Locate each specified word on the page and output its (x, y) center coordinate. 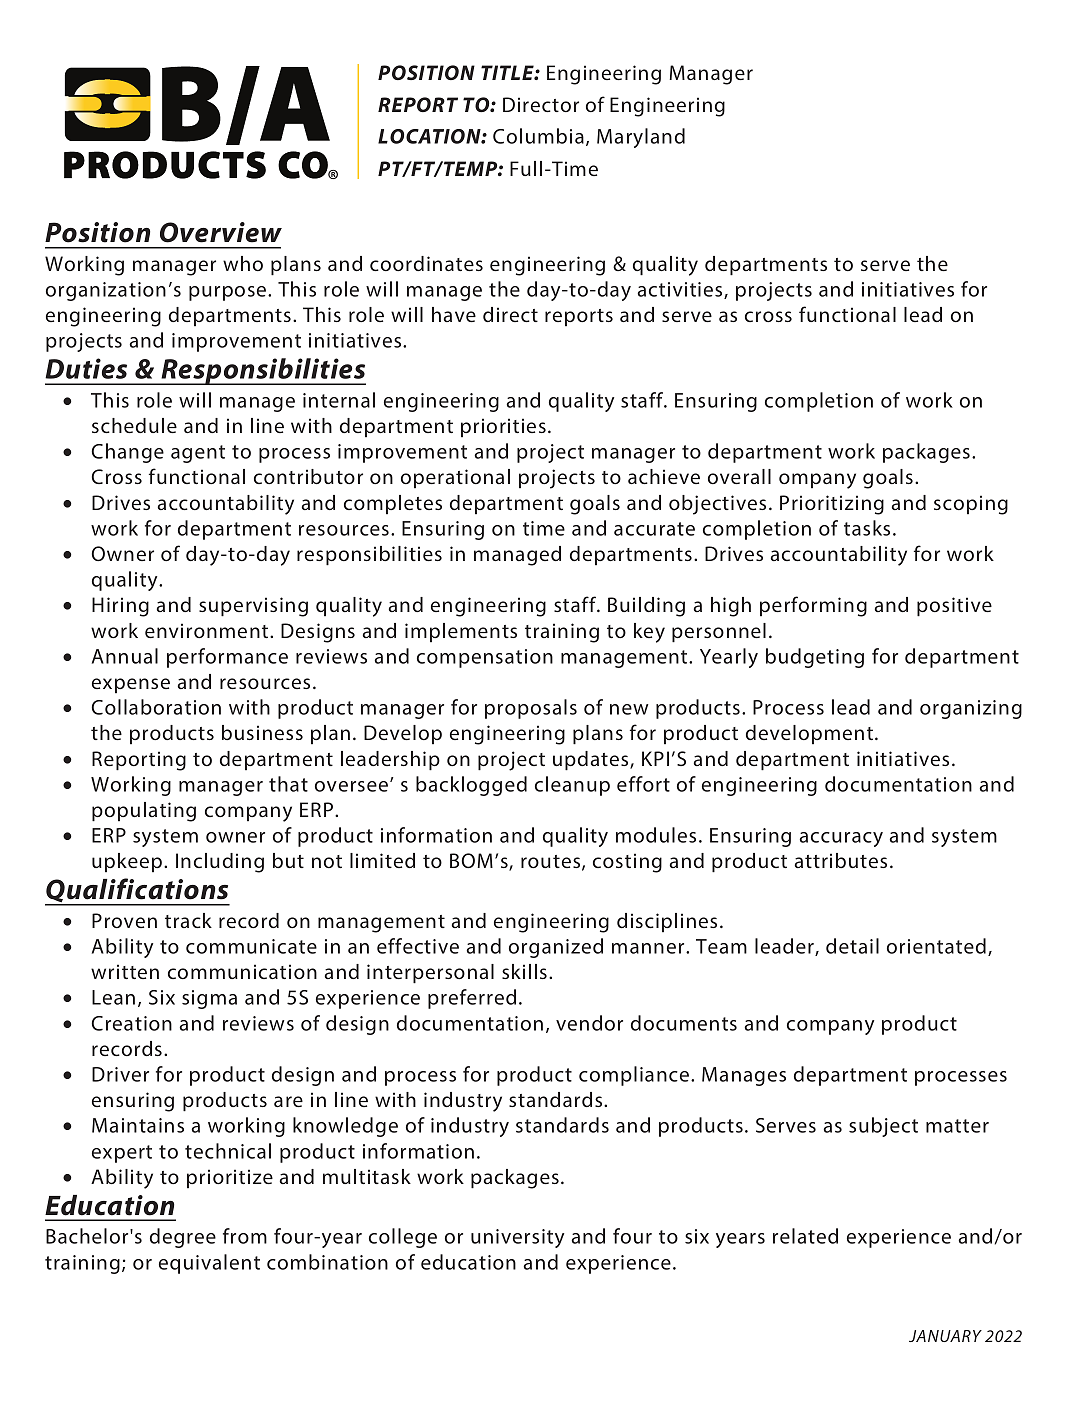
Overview (221, 232)
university (517, 1238)
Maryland (641, 138)
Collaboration (156, 707)
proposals (531, 709)
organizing (971, 709)
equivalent (209, 1264)
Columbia (538, 136)
